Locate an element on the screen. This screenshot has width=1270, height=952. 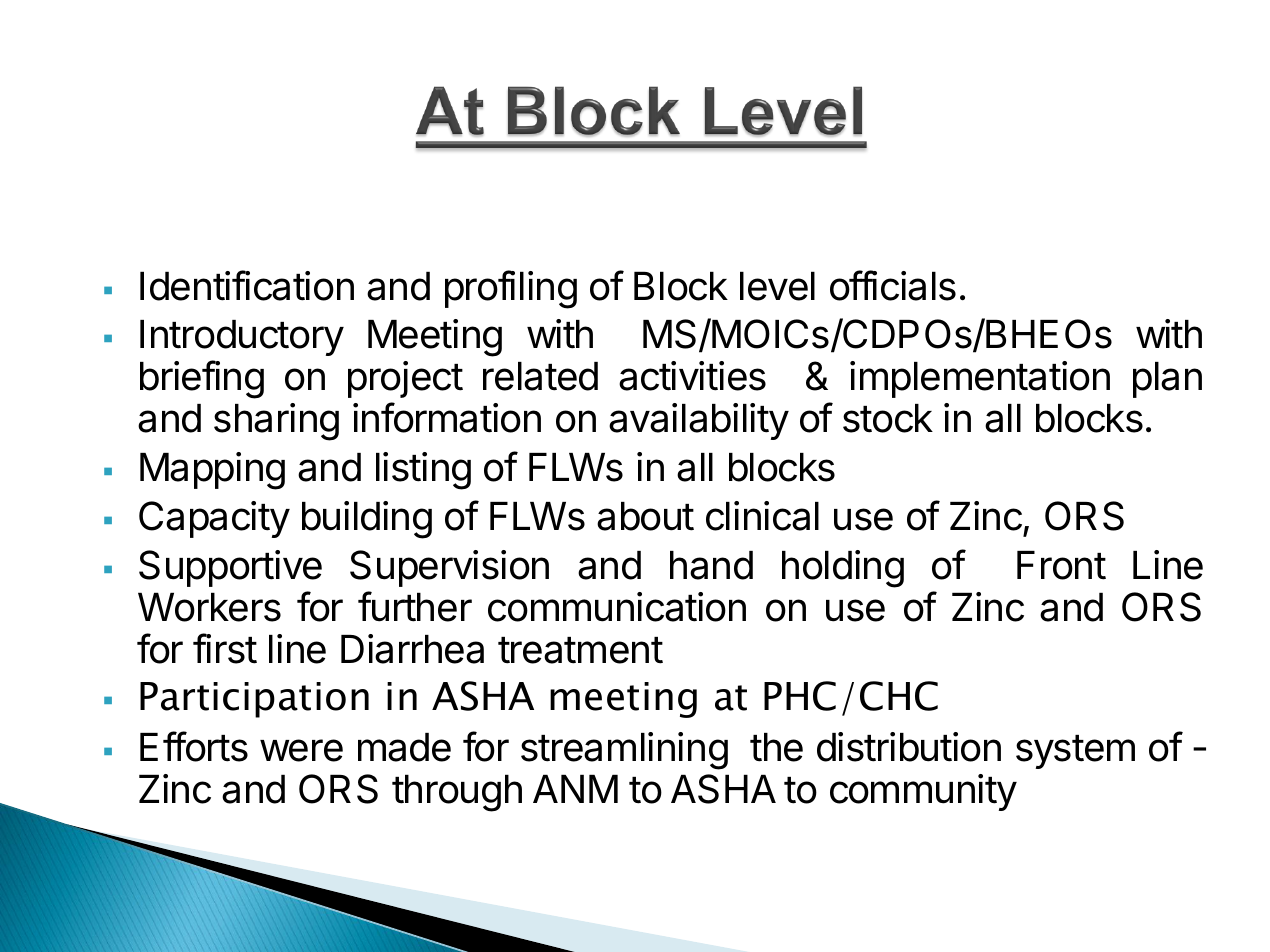
officials is located at coordinates (893, 285).
